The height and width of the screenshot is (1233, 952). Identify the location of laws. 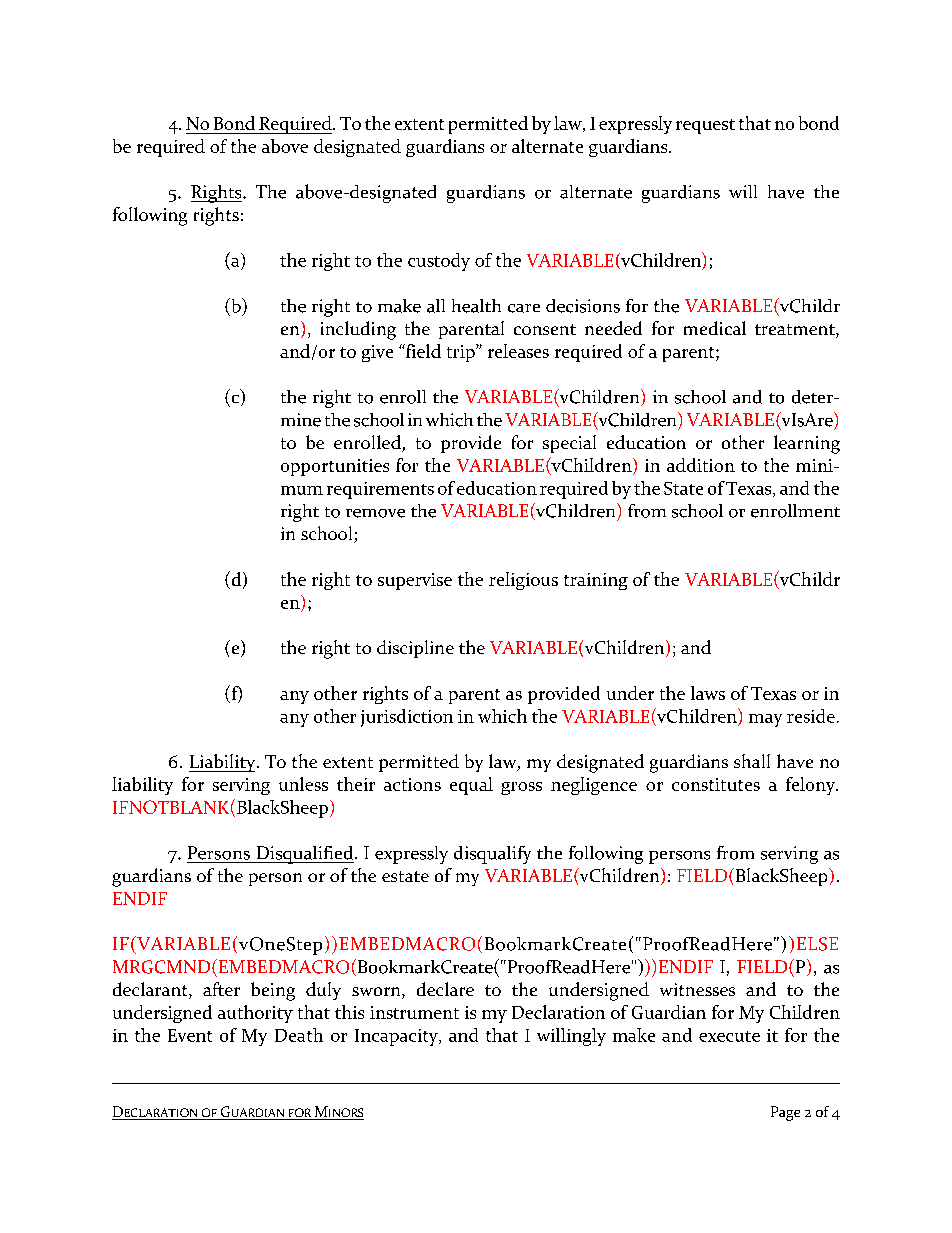
(708, 693).
